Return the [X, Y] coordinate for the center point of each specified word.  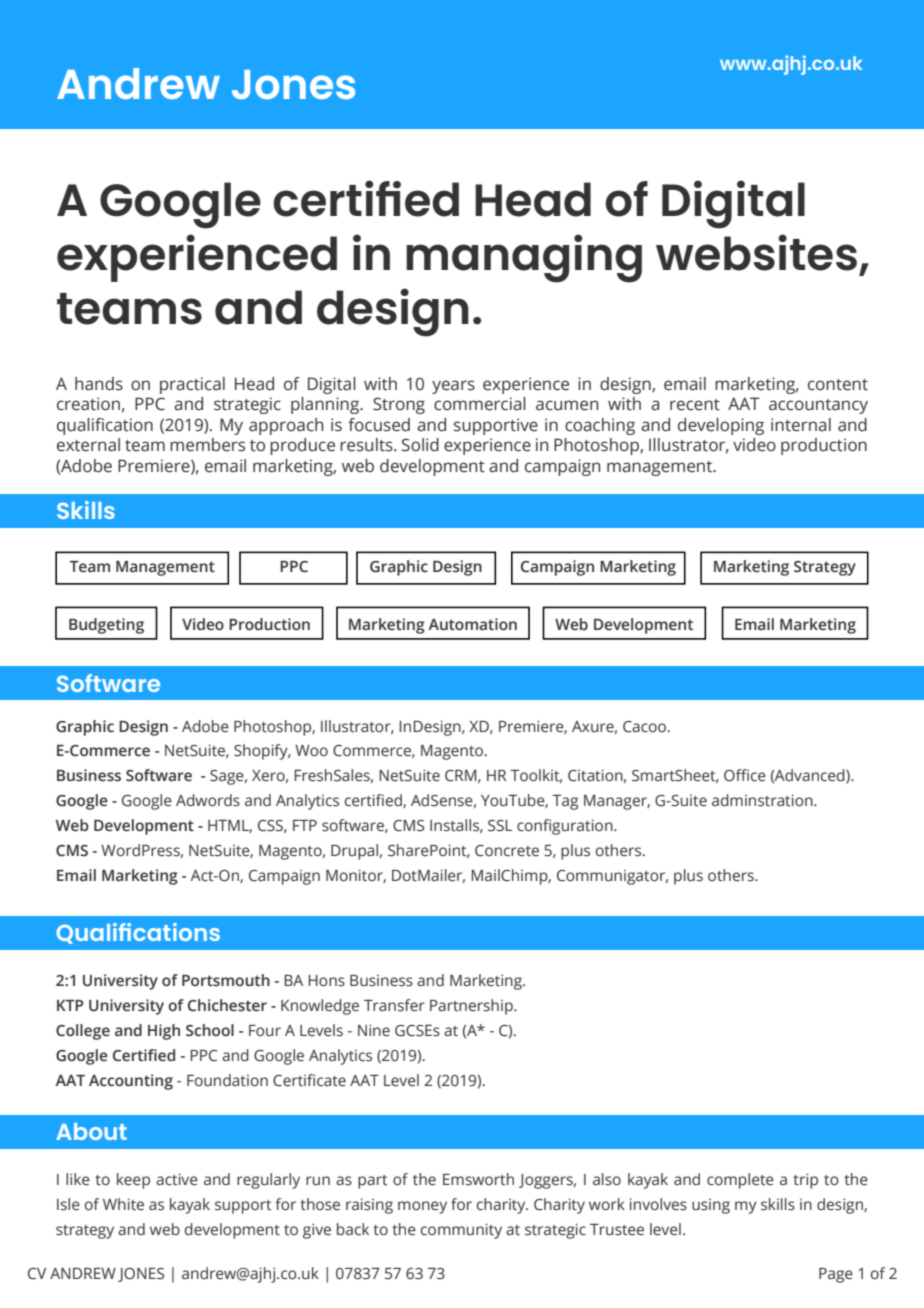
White [123, 1204]
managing [524, 258]
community [461, 1231]
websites [756, 252]
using [711, 1206]
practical [192, 385]
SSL [500, 826]
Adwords [208, 800]
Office [745, 775]
